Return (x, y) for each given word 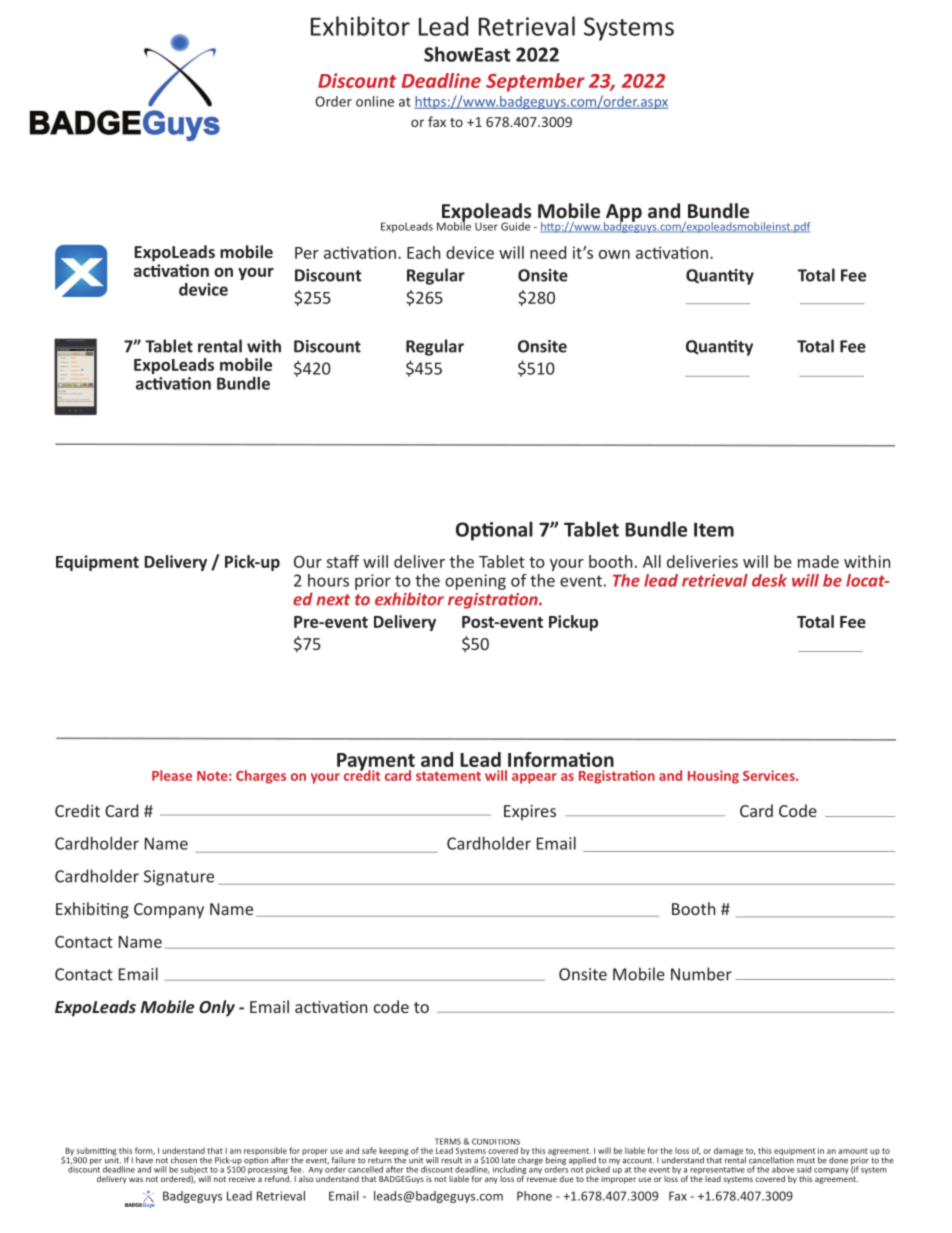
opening (475, 582)
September (535, 82)
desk (769, 580)
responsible (265, 1152)
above (783, 1169)
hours (328, 580)
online (375, 101)
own (614, 254)
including (509, 1171)
